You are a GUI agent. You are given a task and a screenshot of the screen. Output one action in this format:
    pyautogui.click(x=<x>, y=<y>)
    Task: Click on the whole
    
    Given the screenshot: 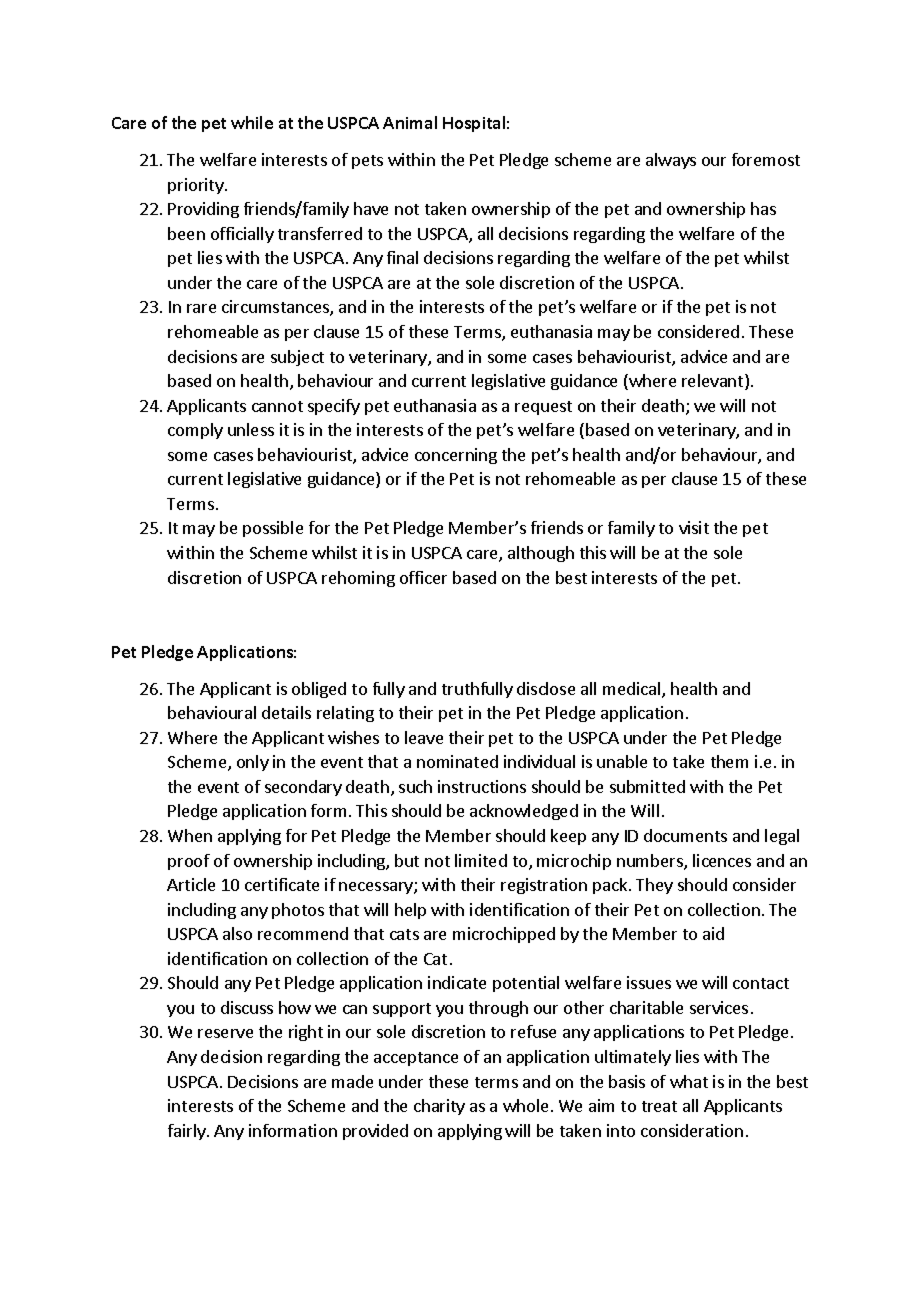 What is the action you would take?
    pyautogui.click(x=525, y=1105)
